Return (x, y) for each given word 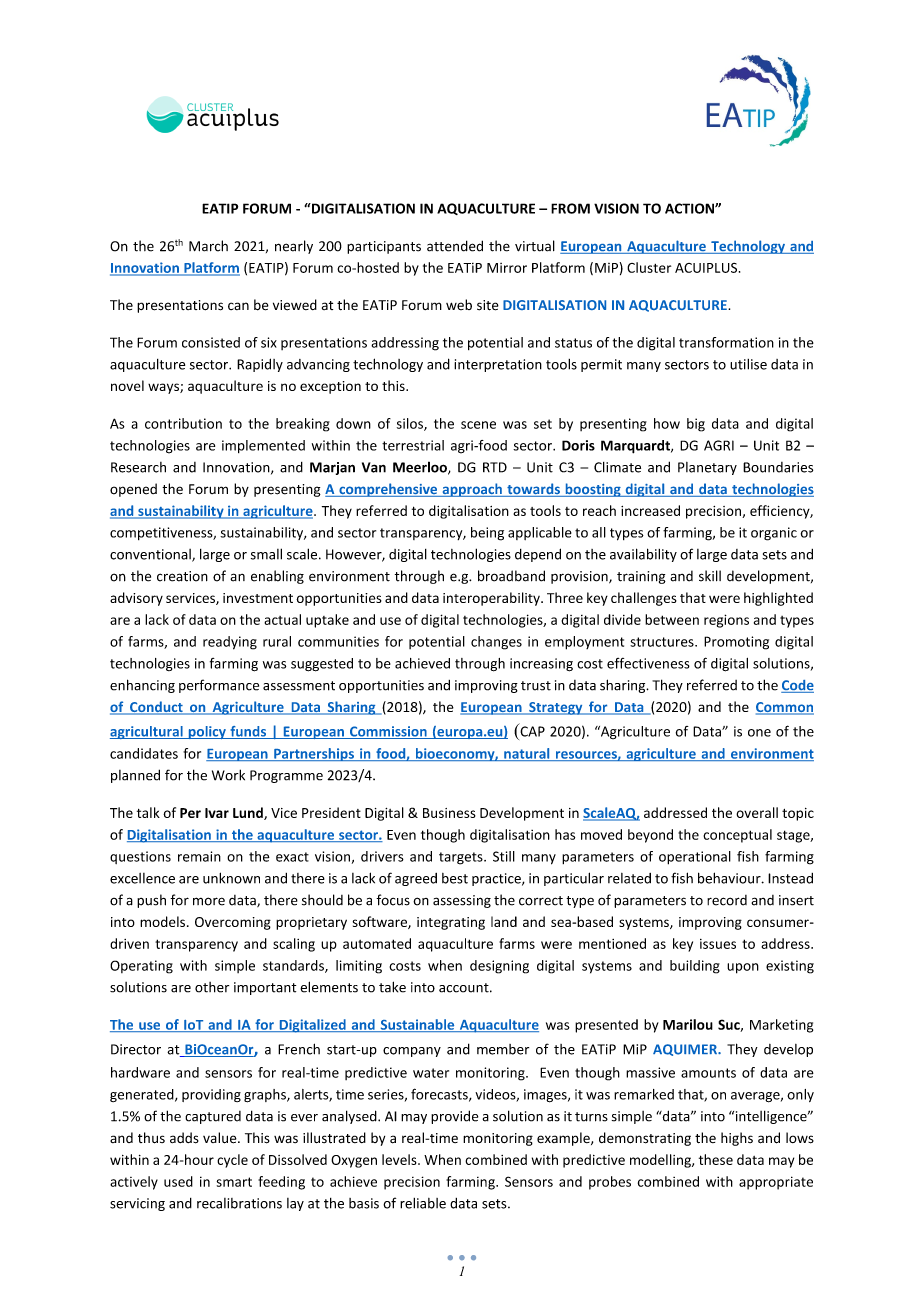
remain (199, 856)
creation (182, 576)
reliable (423, 1203)
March (208, 246)
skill (710, 576)
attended (455, 246)
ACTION (690, 208)
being (487, 534)
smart (234, 1182)
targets (462, 858)
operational (695, 858)
